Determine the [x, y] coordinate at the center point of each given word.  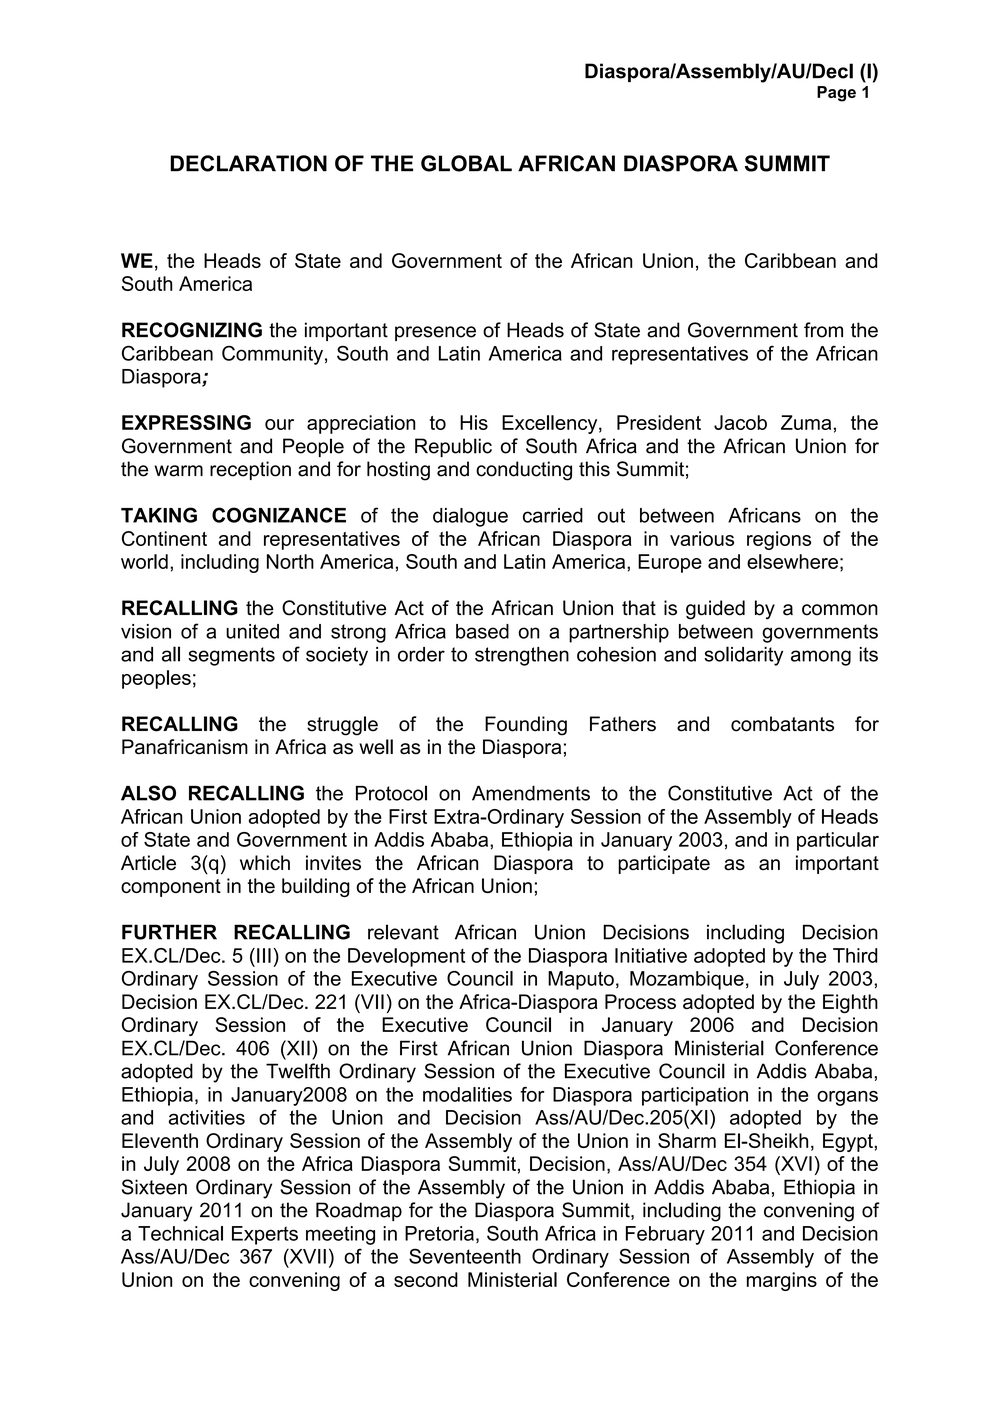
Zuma [806, 422]
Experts [265, 1235]
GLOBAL [466, 163]
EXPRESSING [186, 422]
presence [435, 333]
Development [406, 957]
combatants [782, 724]
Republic [453, 447]
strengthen [522, 656]
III [264, 955]
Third [855, 955]
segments [231, 656]
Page [836, 94]
